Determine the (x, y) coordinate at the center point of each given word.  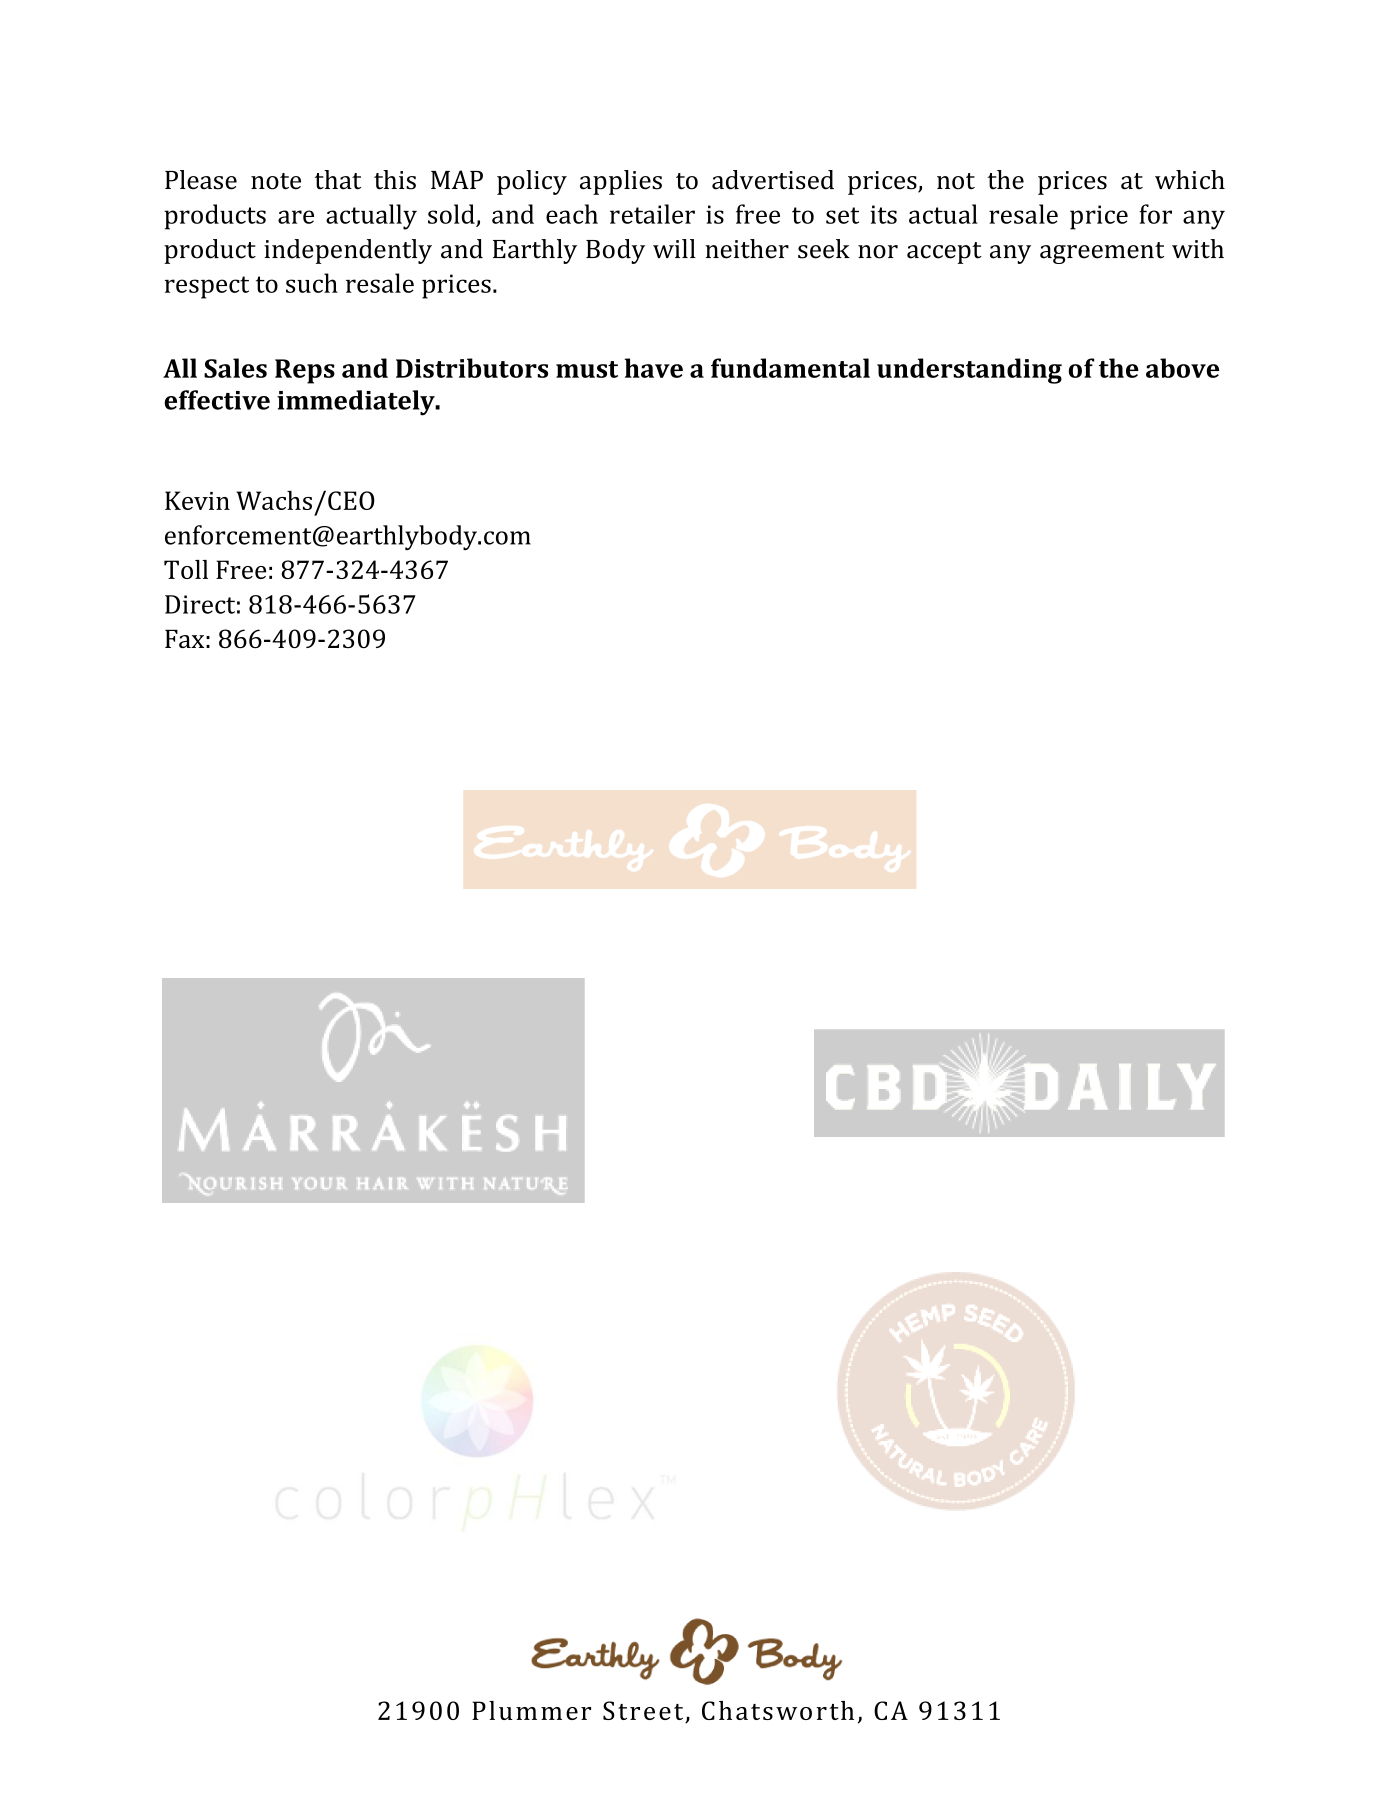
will (674, 248)
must (587, 369)
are (296, 217)
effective (217, 400)
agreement (1102, 253)
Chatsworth (778, 1710)
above (1182, 368)
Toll (186, 569)
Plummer (531, 1710)
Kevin (197, 500)
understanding (969, 371)
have (654, 368)
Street (644, 1712)
